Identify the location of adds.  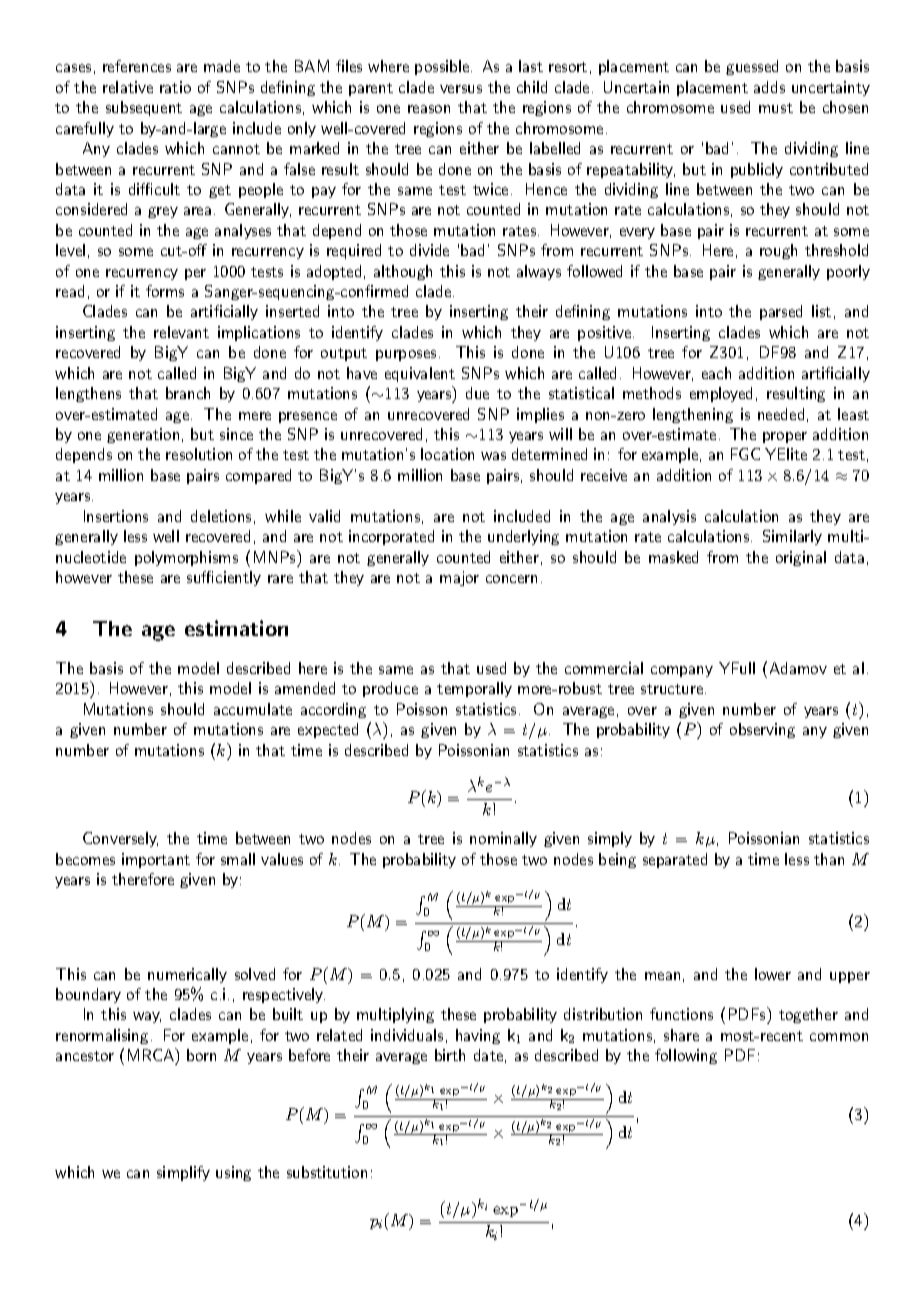
(769, 87).
